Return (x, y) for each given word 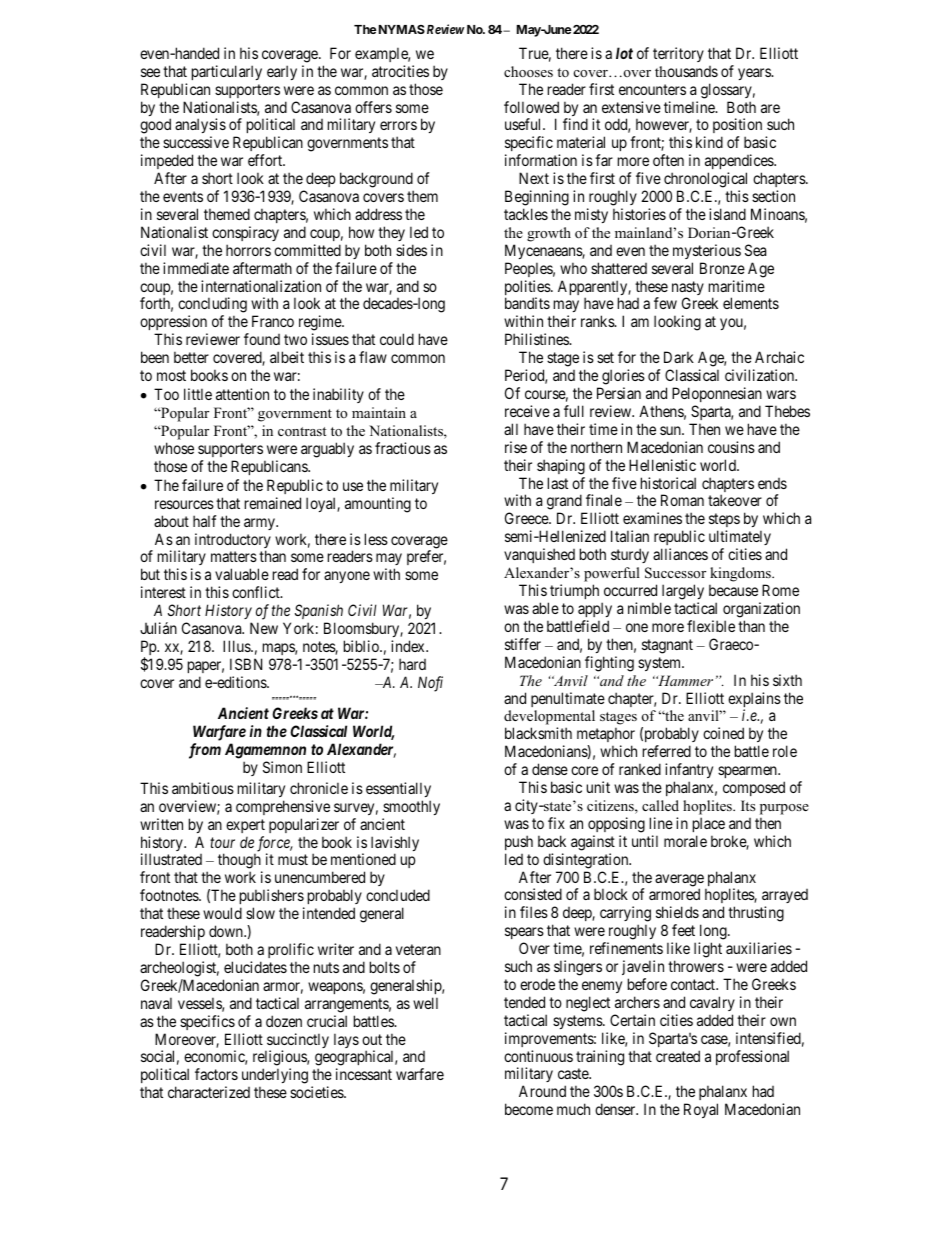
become (529, 1109)
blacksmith (538, 733)
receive (527, 411)
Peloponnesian (717, 394)
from (205, 751)
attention (242, 394)
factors (216, 1074)
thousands (686, 71)
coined (723, 733)
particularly (227, 72)
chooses (528, 71)
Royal (701, 1110)
